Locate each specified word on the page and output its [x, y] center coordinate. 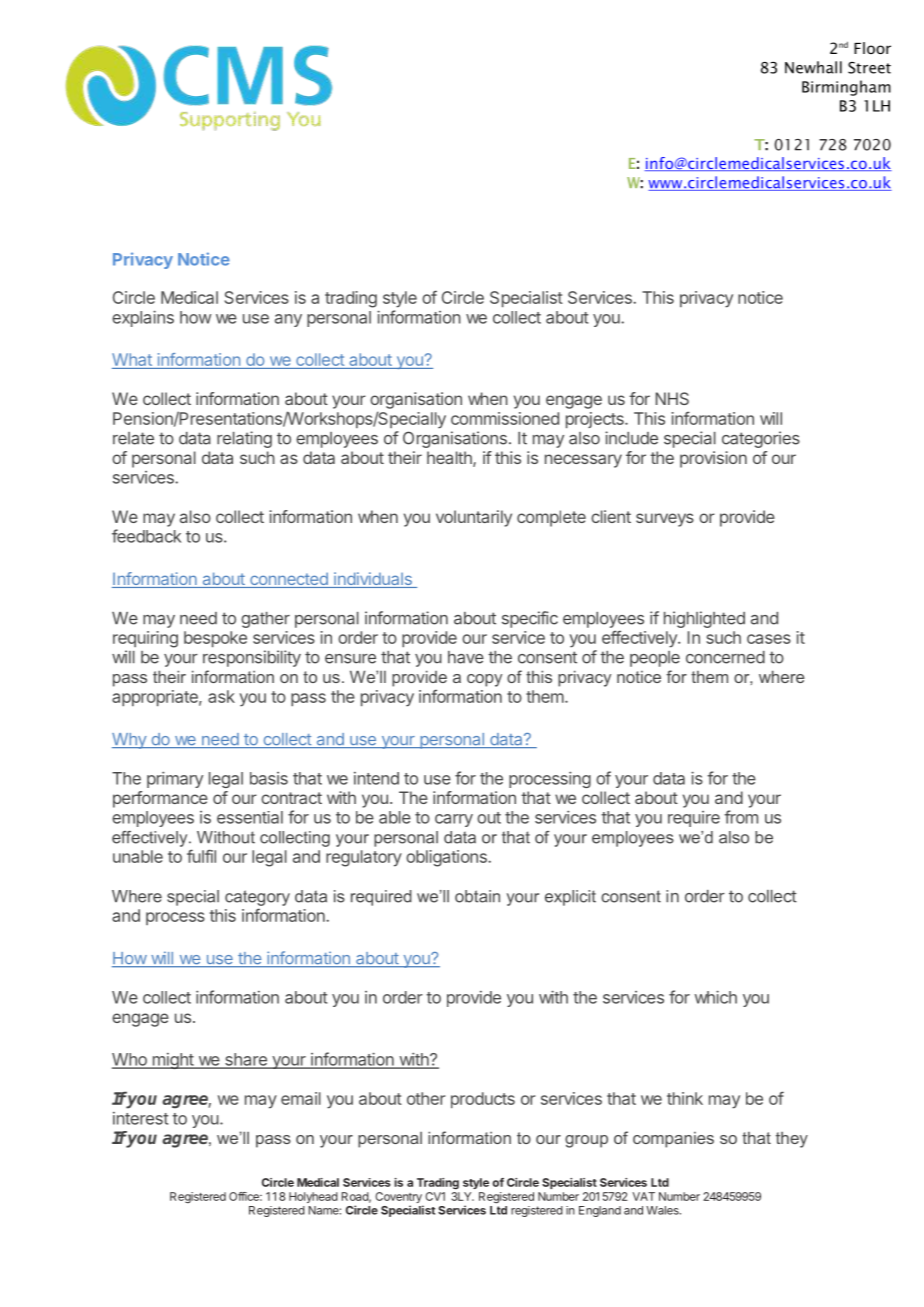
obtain [477, 896]
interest [140, 1118]
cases [769, 639]
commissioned [505, 418]
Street [869, 68]
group [586, 1141]
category [257, 898]
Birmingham [846, 88]
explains [143, 318]
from [741, 817]
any [288, 320]
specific [530, 619]
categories [761, 439]
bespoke [215, 639]
